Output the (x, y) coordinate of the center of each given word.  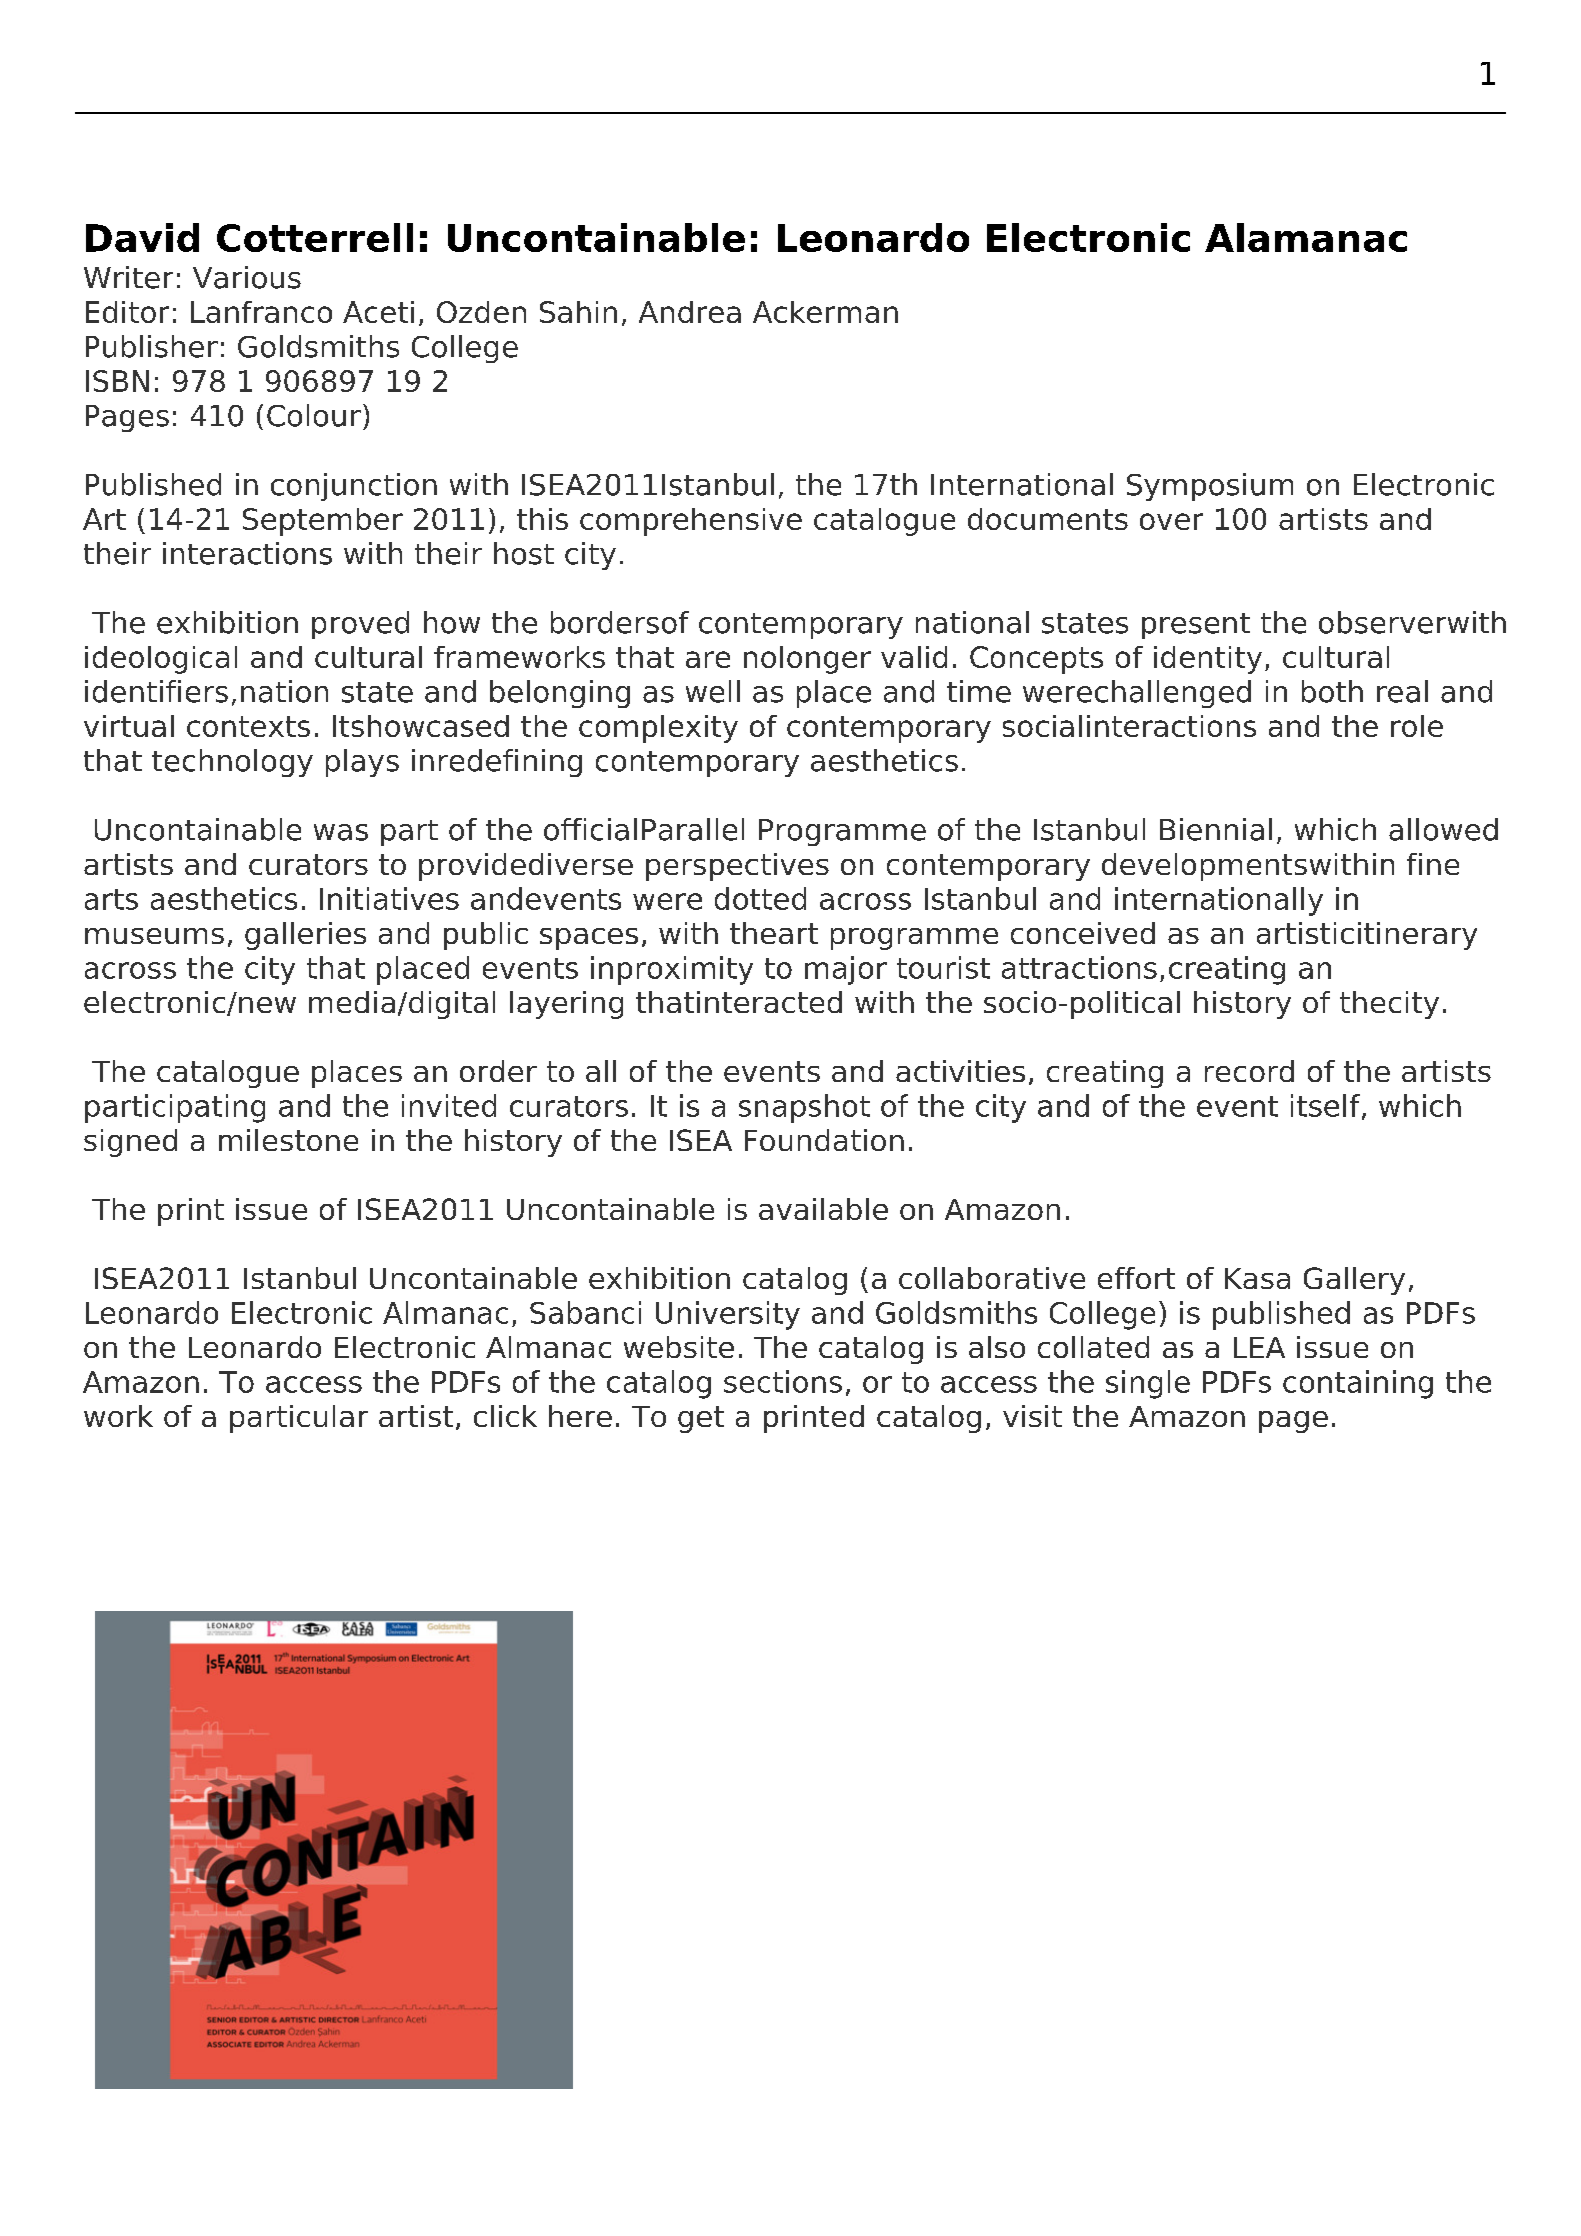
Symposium (1210, 487)
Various (247, 277)
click (505, 1416)
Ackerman (825, 312)
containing (1358, 1384)
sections (783, 1381)
